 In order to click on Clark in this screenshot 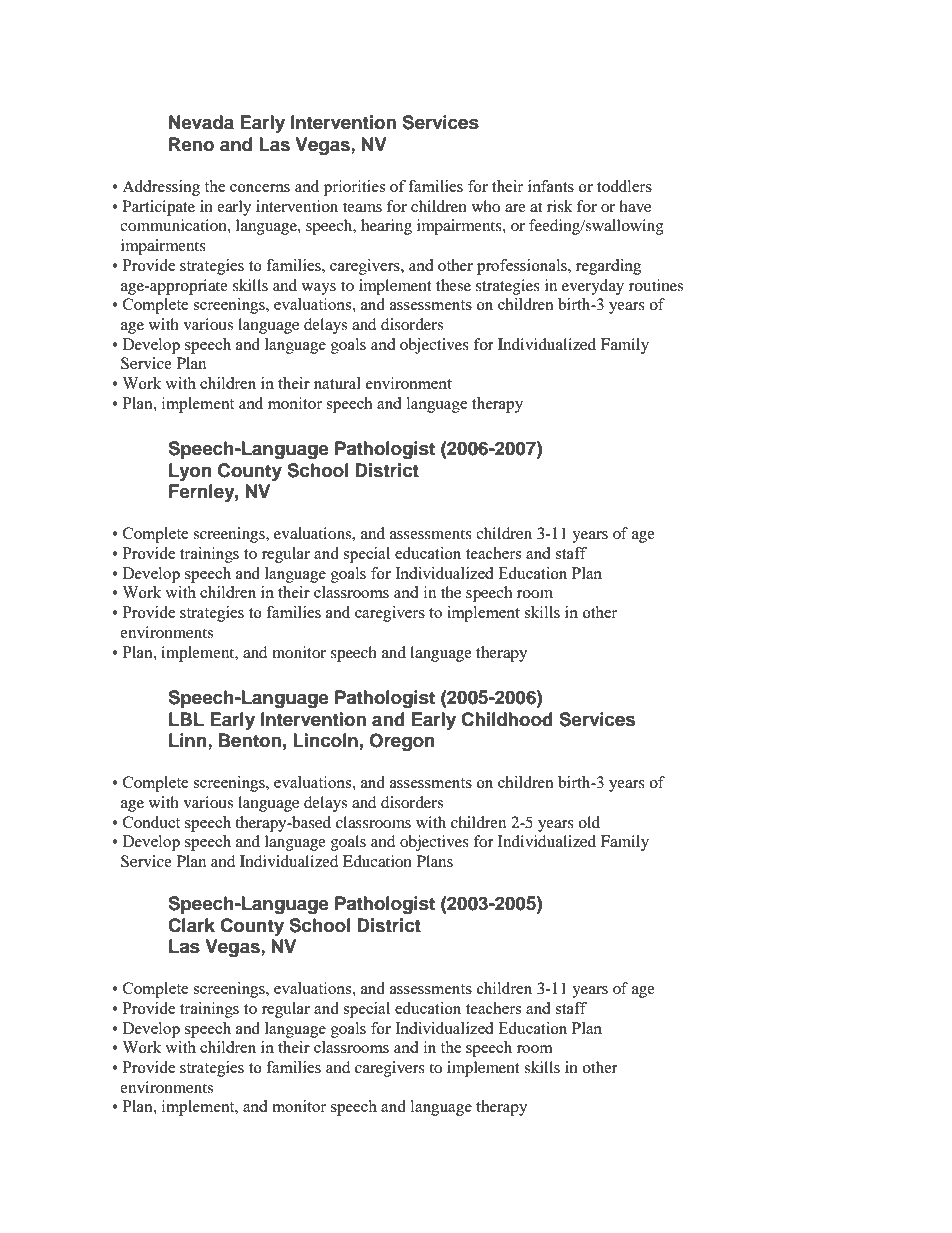, I will do `click(191, 925)`.
